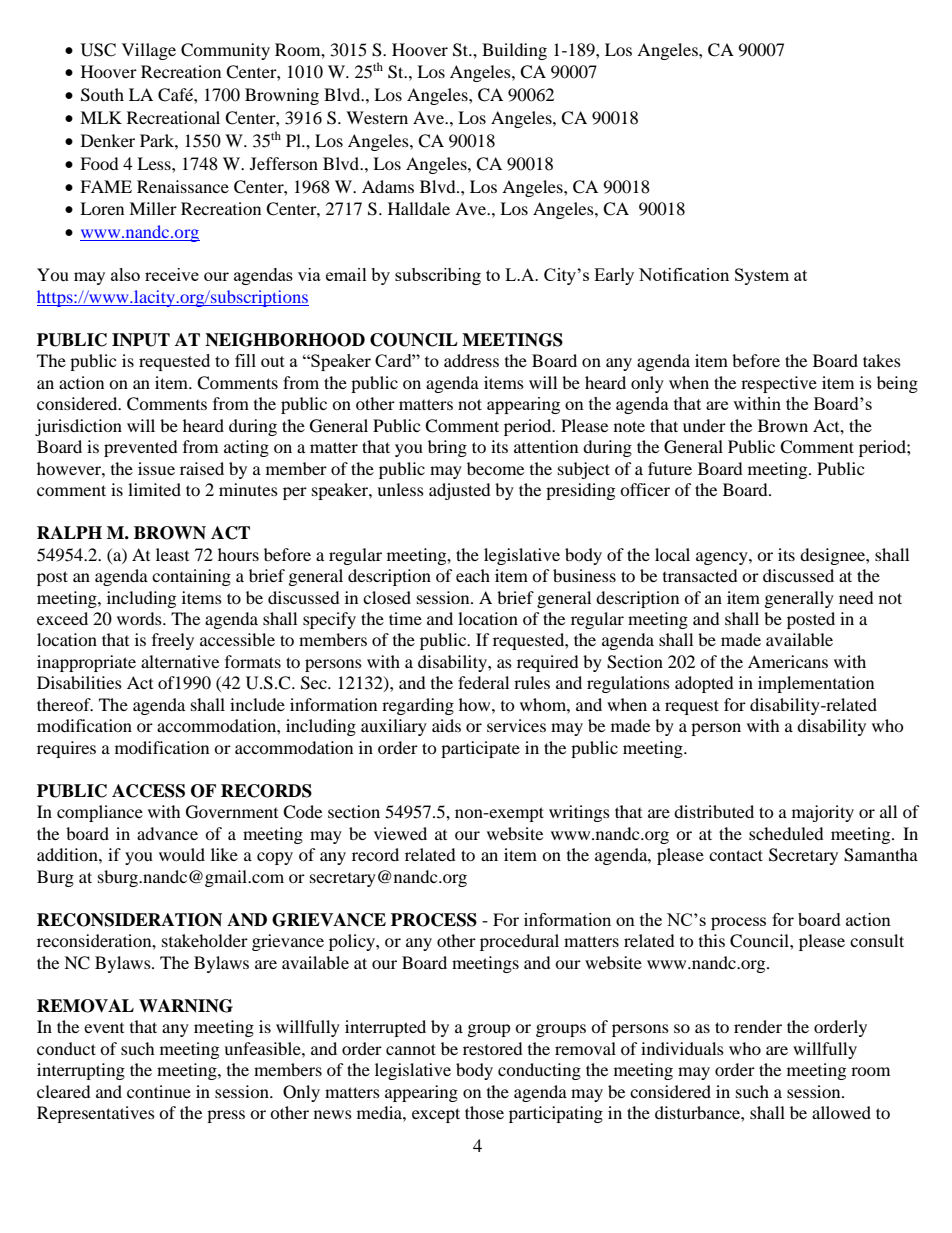 The image size is (952, 1233). Describe the element at coordinates (484, 1112) in the screenshot. I see `those` at that location.
